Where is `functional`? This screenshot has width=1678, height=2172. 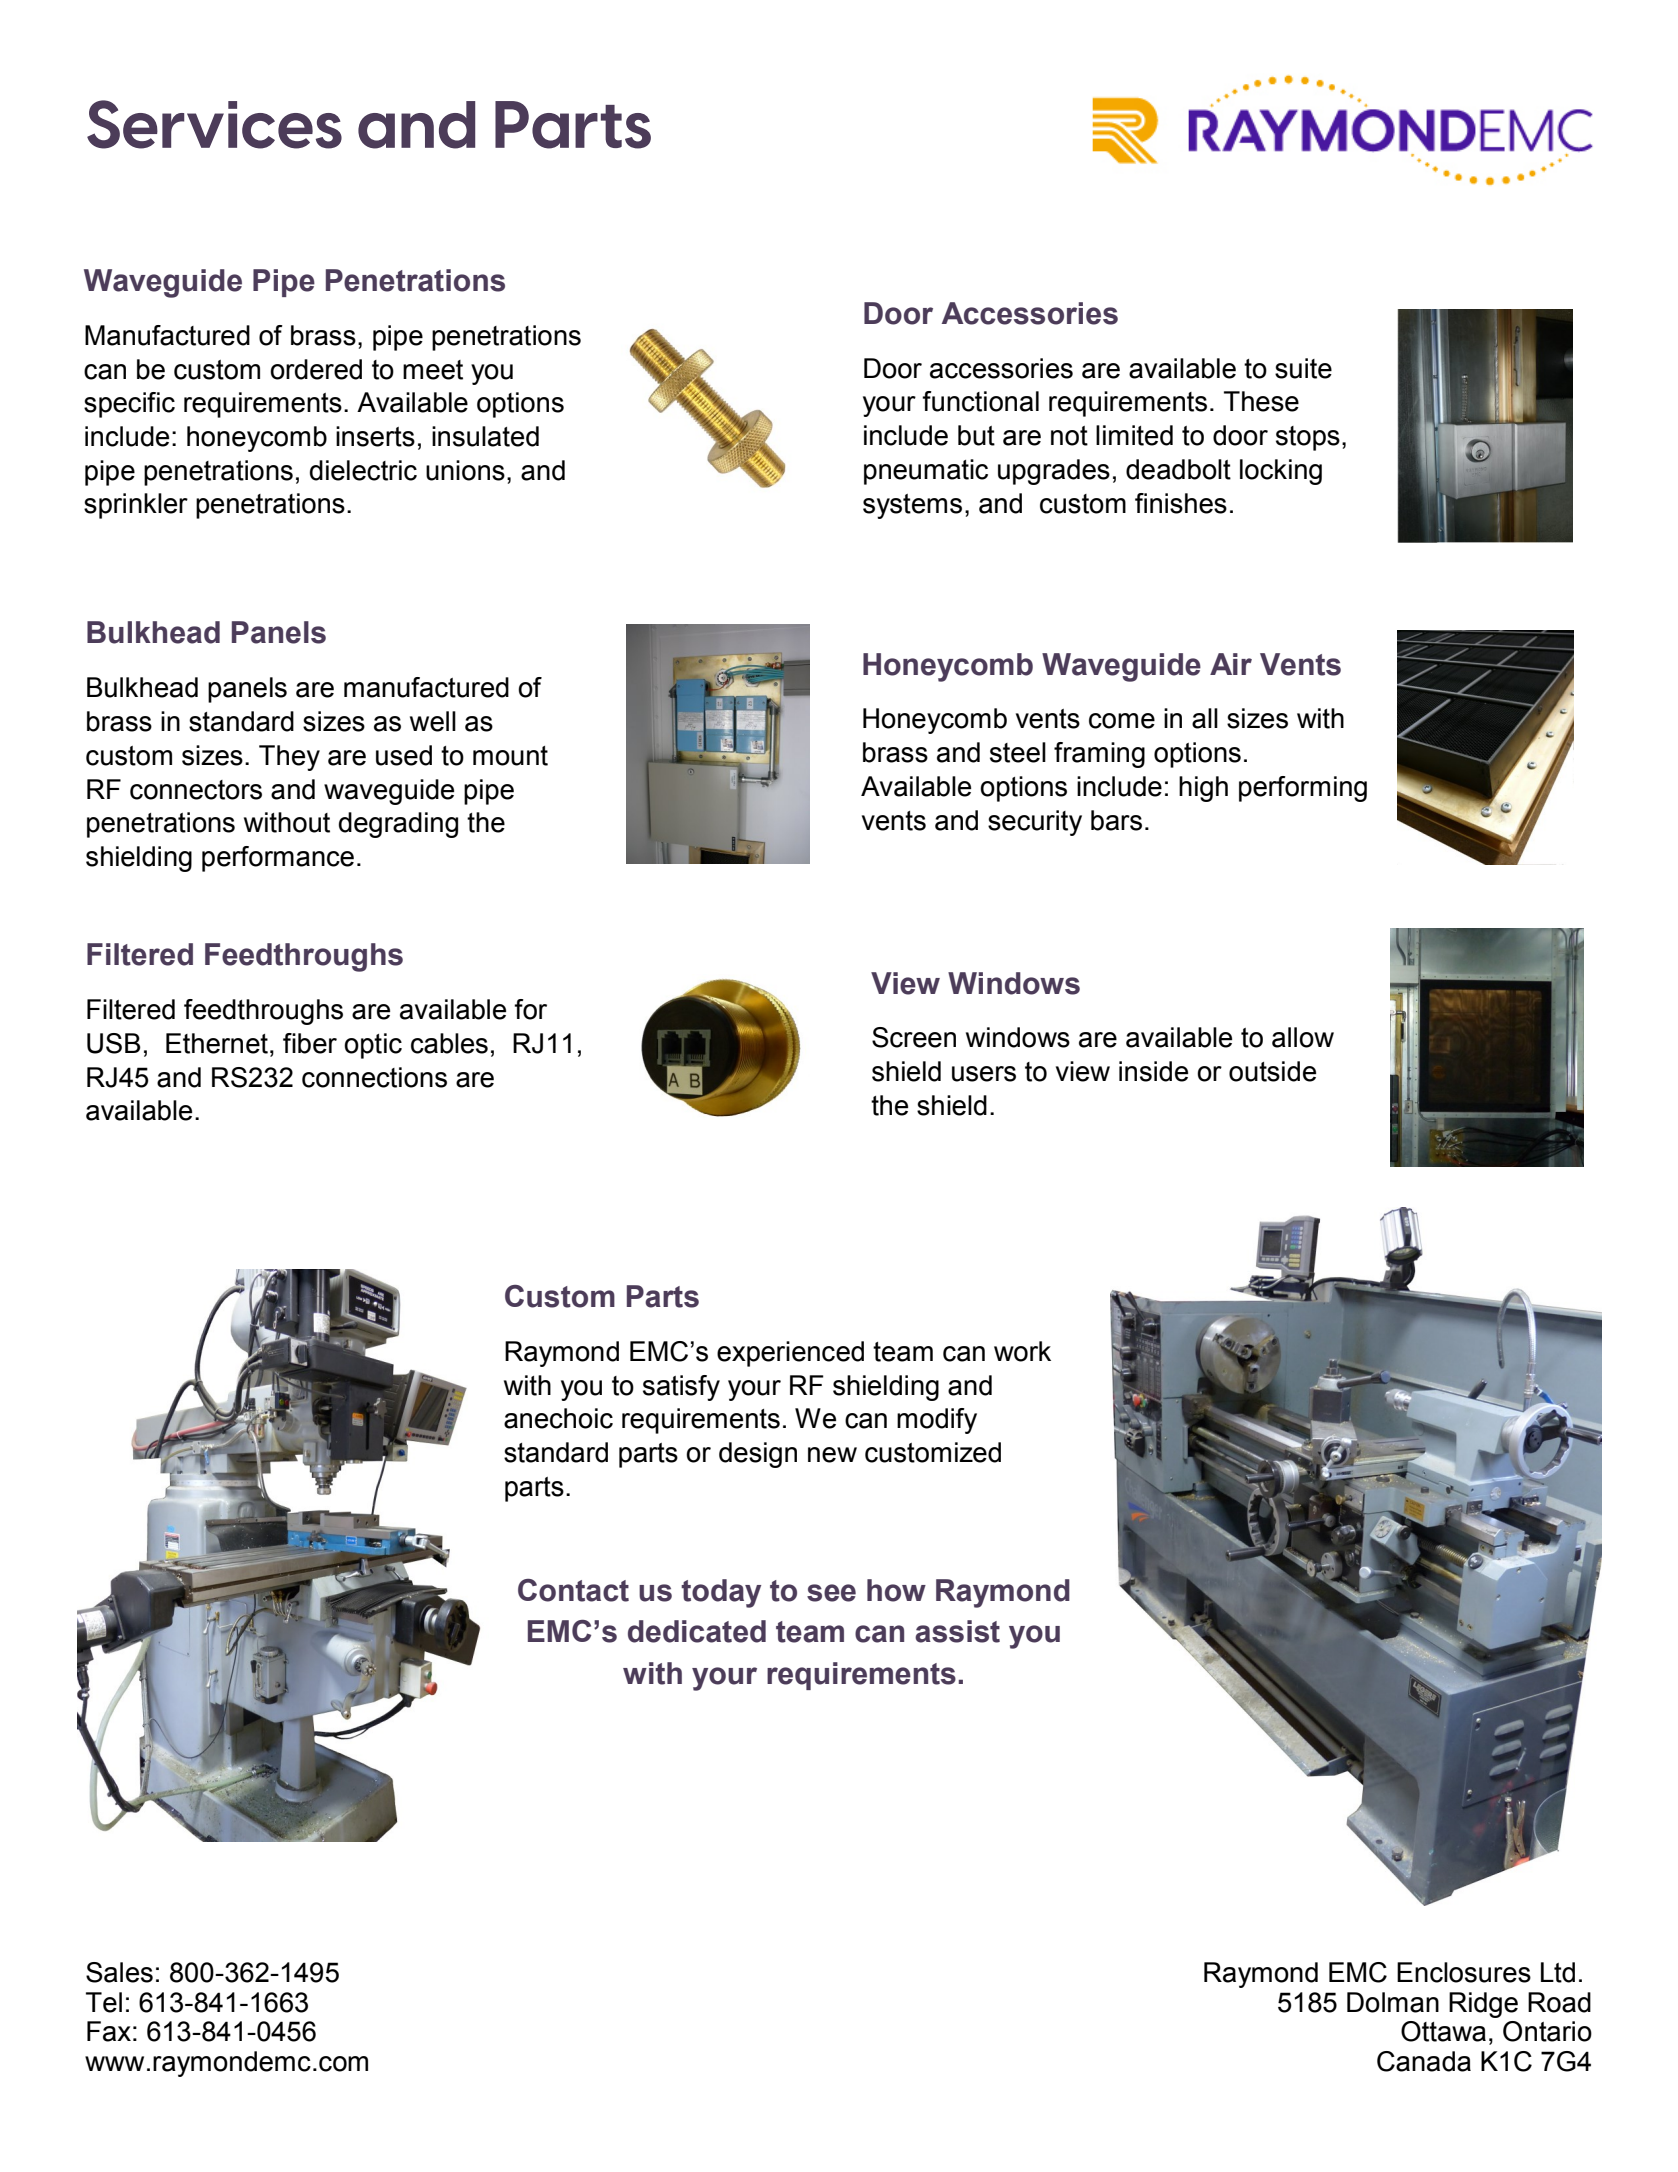
functional is located at coordinates (980, 401).
